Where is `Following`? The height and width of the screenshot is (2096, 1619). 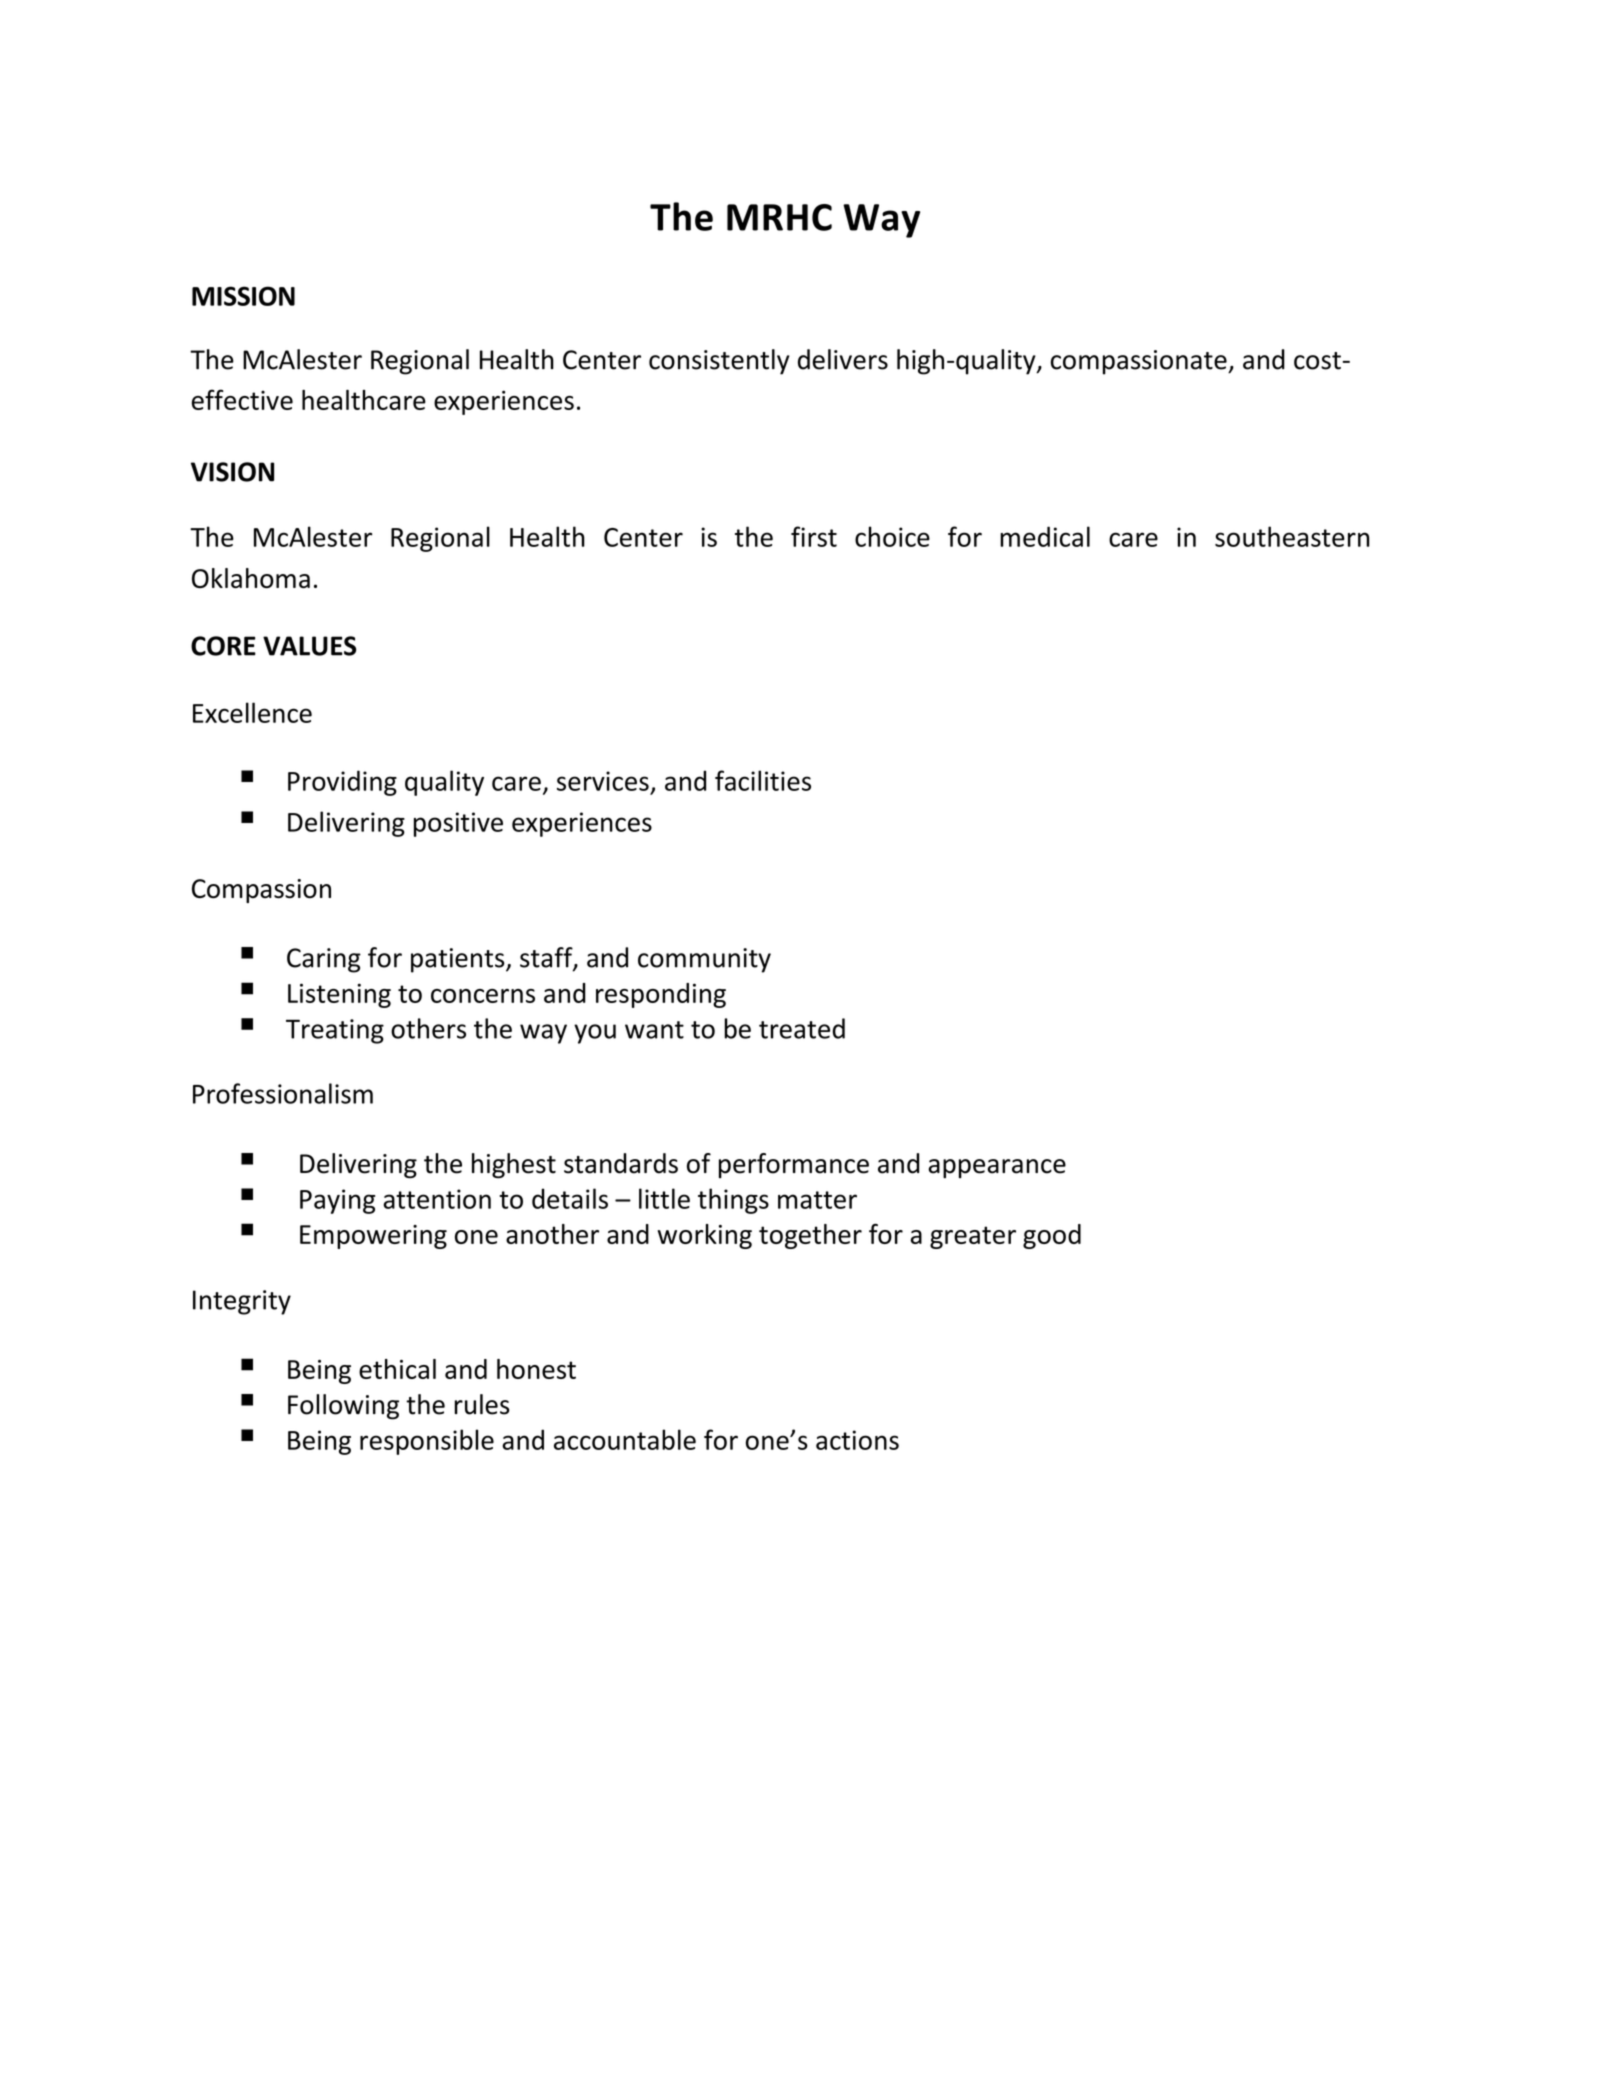
Following is located at coordinates (343, 1407).
